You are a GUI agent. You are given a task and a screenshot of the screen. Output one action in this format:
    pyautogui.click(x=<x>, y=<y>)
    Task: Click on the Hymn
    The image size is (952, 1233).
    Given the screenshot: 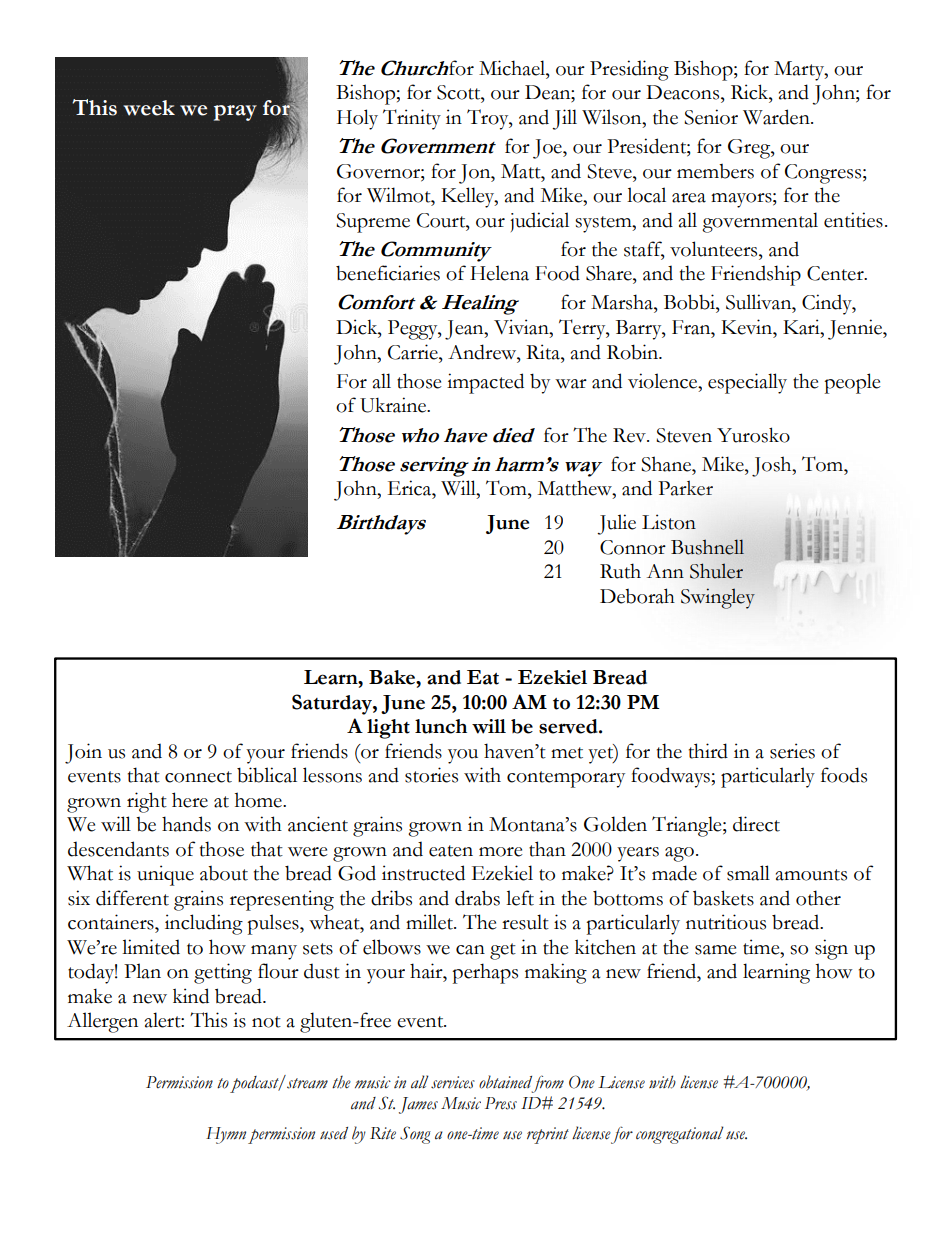 What is the action you would take?
    pyautogui.click(x=226, y=1135)
